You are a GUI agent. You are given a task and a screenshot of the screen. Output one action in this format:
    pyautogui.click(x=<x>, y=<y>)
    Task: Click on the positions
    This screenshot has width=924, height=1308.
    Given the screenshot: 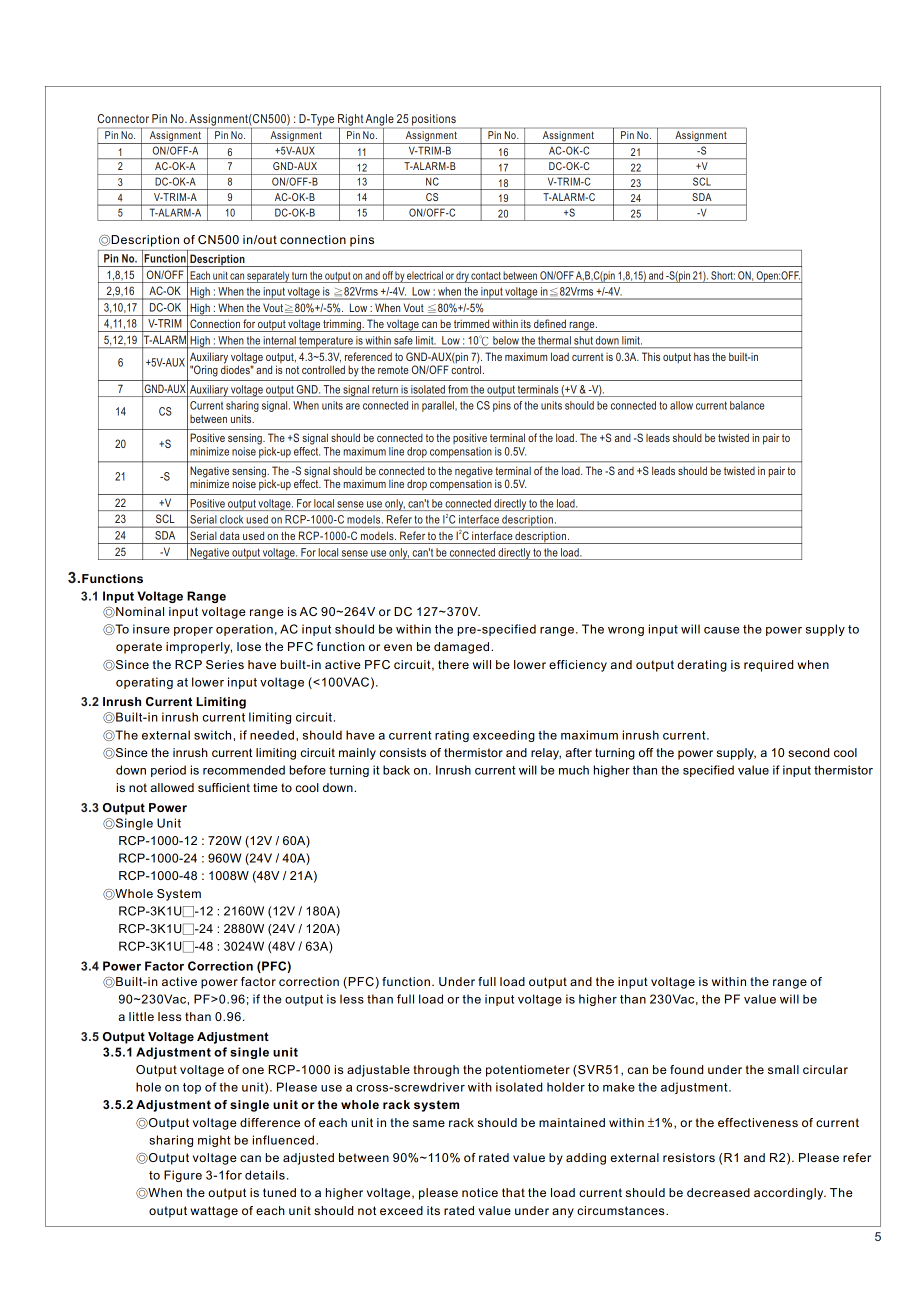 What is the action you would take?
    pyautogui.click(x=434, y=121)
